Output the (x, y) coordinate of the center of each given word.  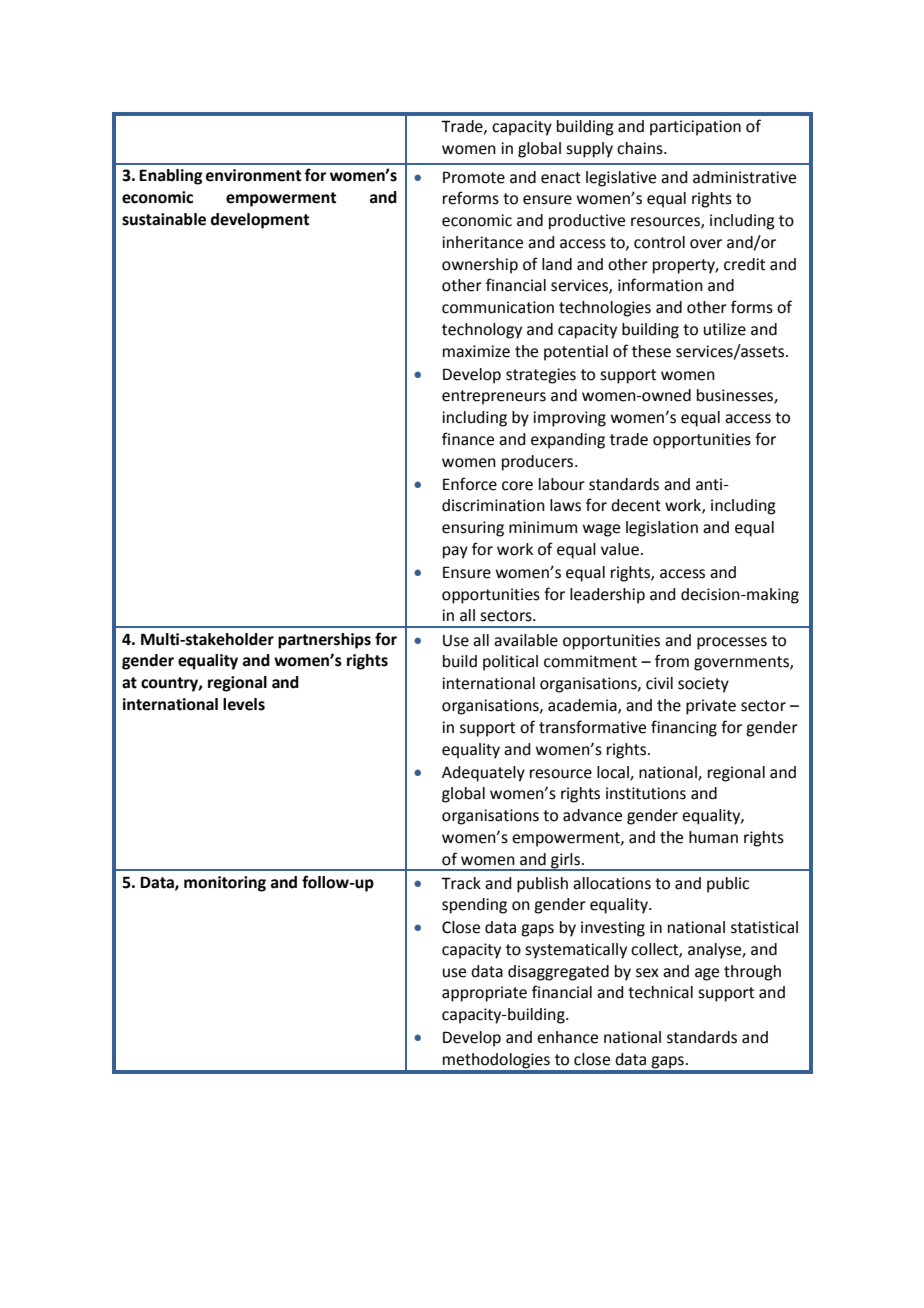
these (651, 351)
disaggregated (558, 973)
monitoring (225, 884)
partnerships (324, 641)
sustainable (164, 219)
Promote (474, 177)
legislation (662, 529)
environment (253, 175)
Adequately (483, 774)
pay (455, 552)
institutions (646, 793)
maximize (476, 351)
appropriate (484, 994)
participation (695, 128)
